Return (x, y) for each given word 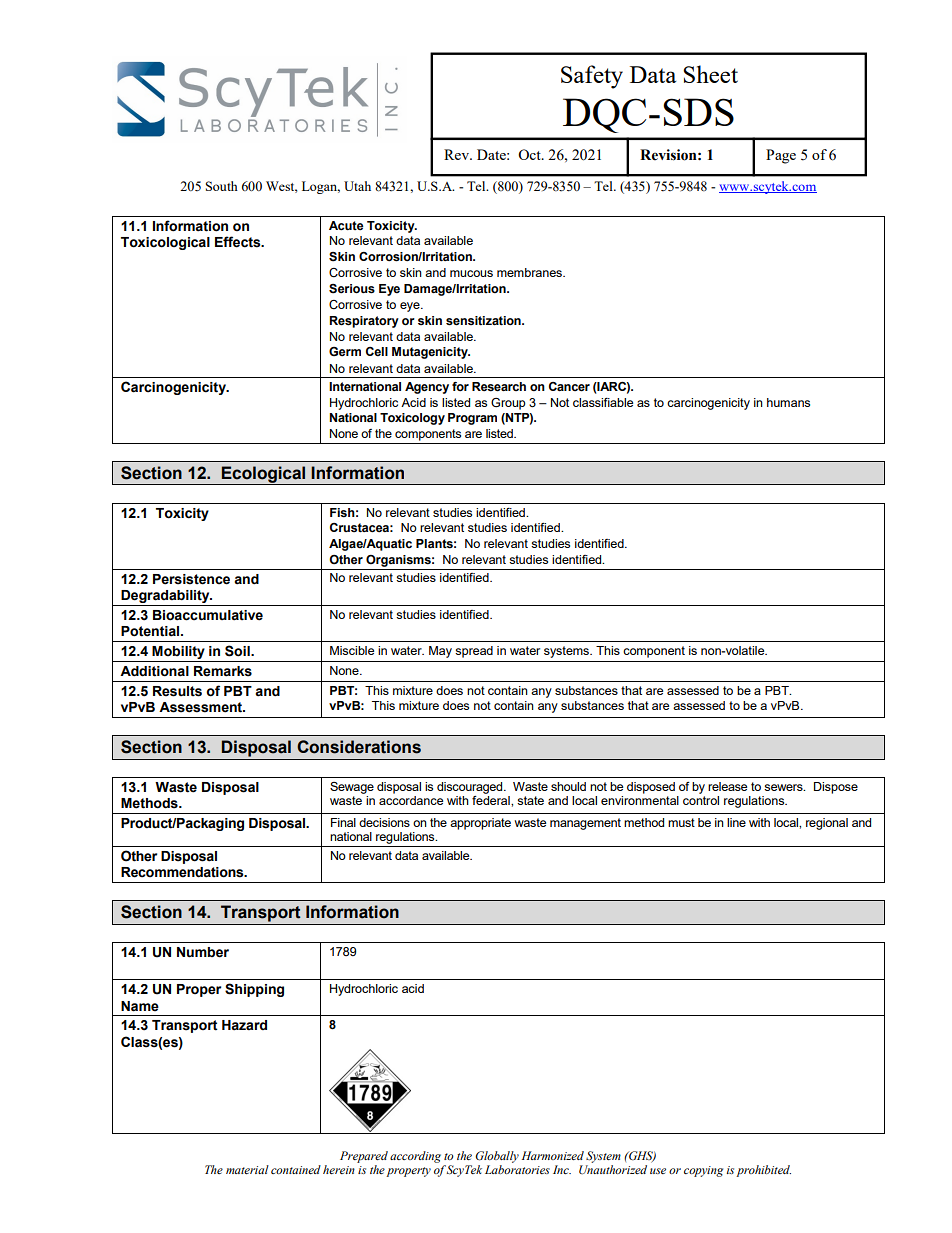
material (247, 1169)
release (727, 786)
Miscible (352, 650)
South (222, 186)
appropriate (480, 824)
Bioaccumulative (208, 615)
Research (499, 387)
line (736, 822)
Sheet (710, 74)
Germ (345, 352)
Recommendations (183, 872)
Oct (530, 154)
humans (788, 402)
